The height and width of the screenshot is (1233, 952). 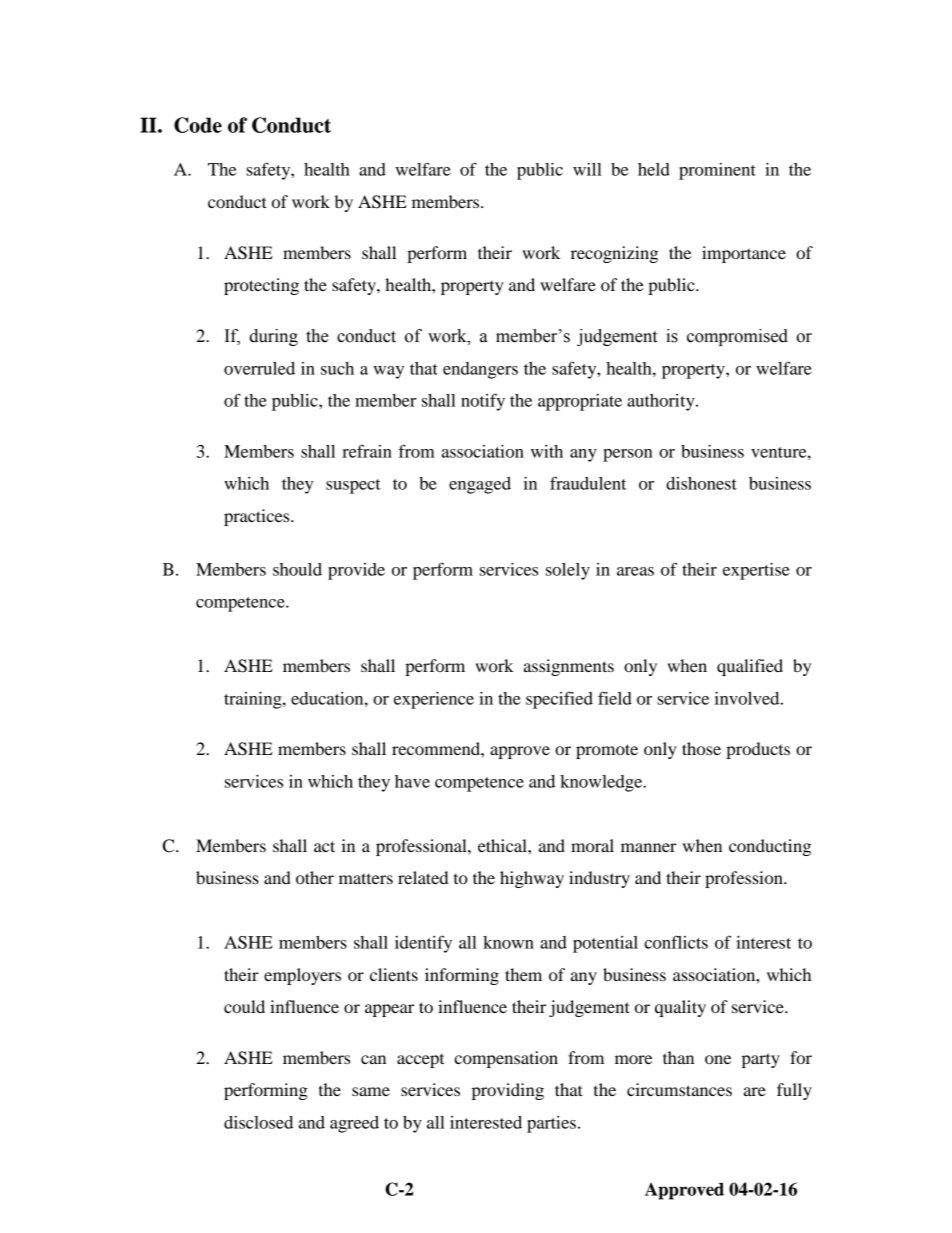 I want to click on disclosed, so click(x=258, y=1122).
